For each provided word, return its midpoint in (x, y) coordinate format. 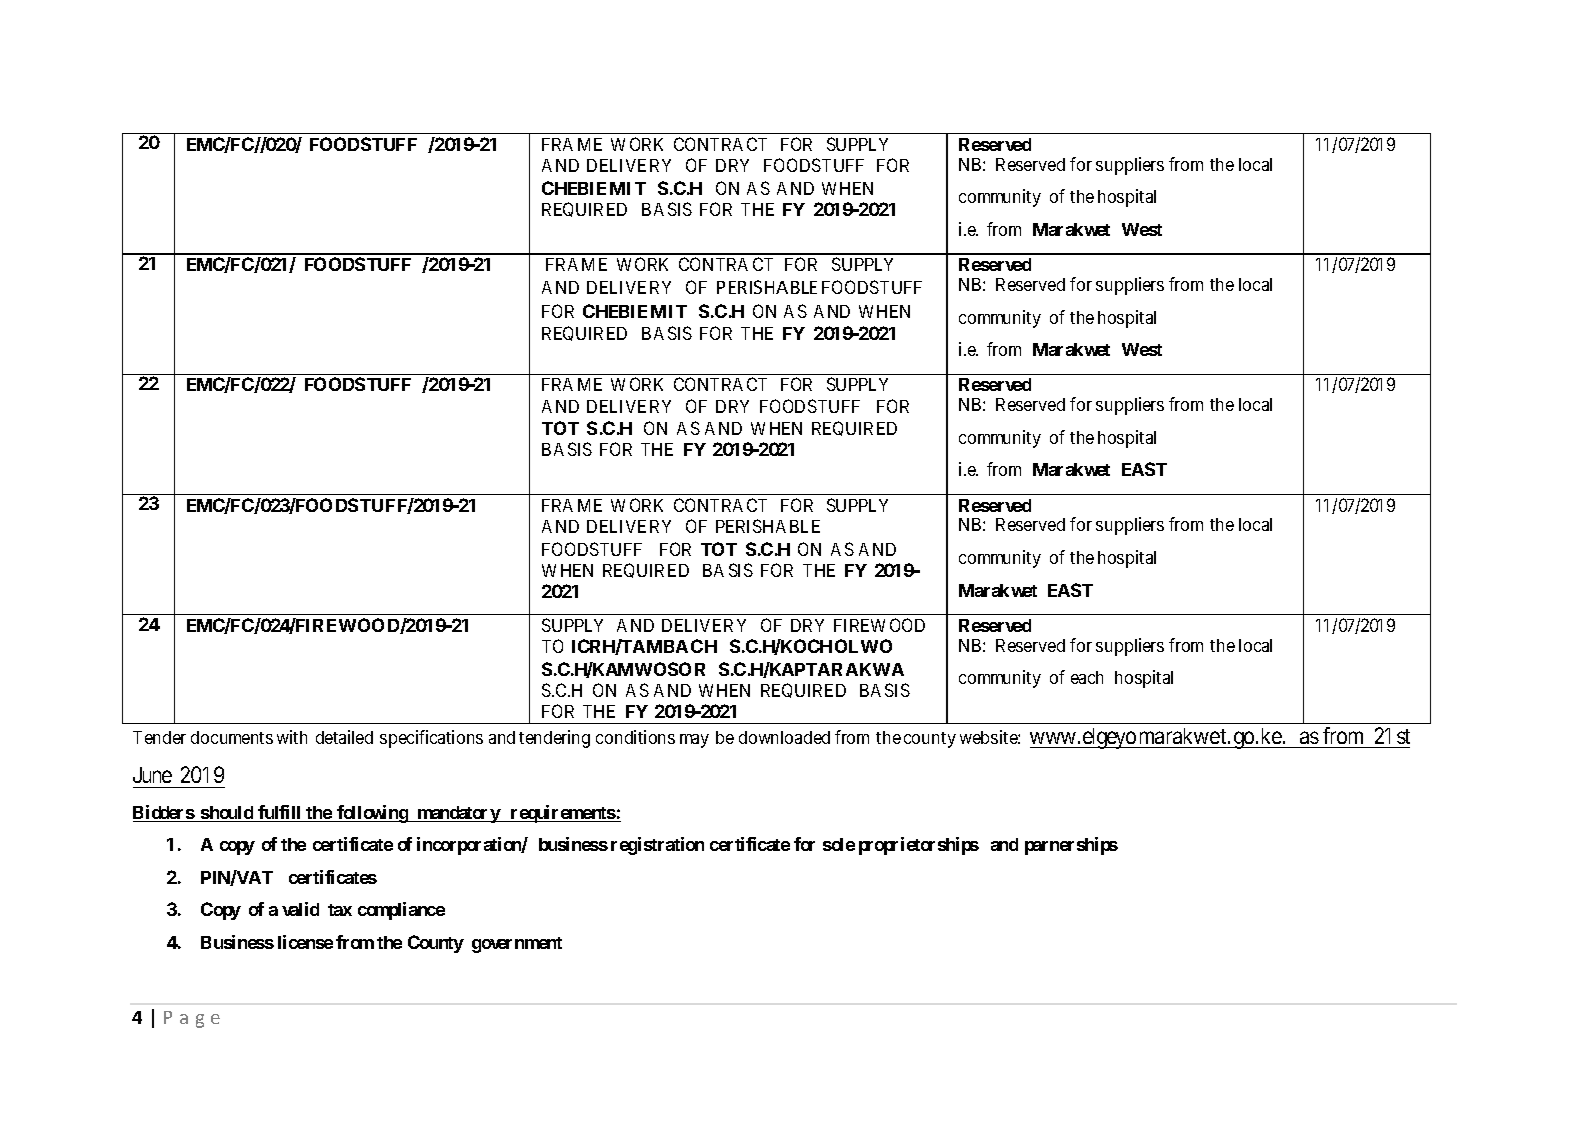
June (152, 775)
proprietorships (919, 846)
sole (839, 844)
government (517, 945)
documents (232, 737)
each (1087, 677)
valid (300, 909)
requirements (562, 814)
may (694, 741)
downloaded (784, 737)
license (305, 942)
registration (657, 846)
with (292, 737)
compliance (401, 911)
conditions (635, 737)
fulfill (280, 813)
